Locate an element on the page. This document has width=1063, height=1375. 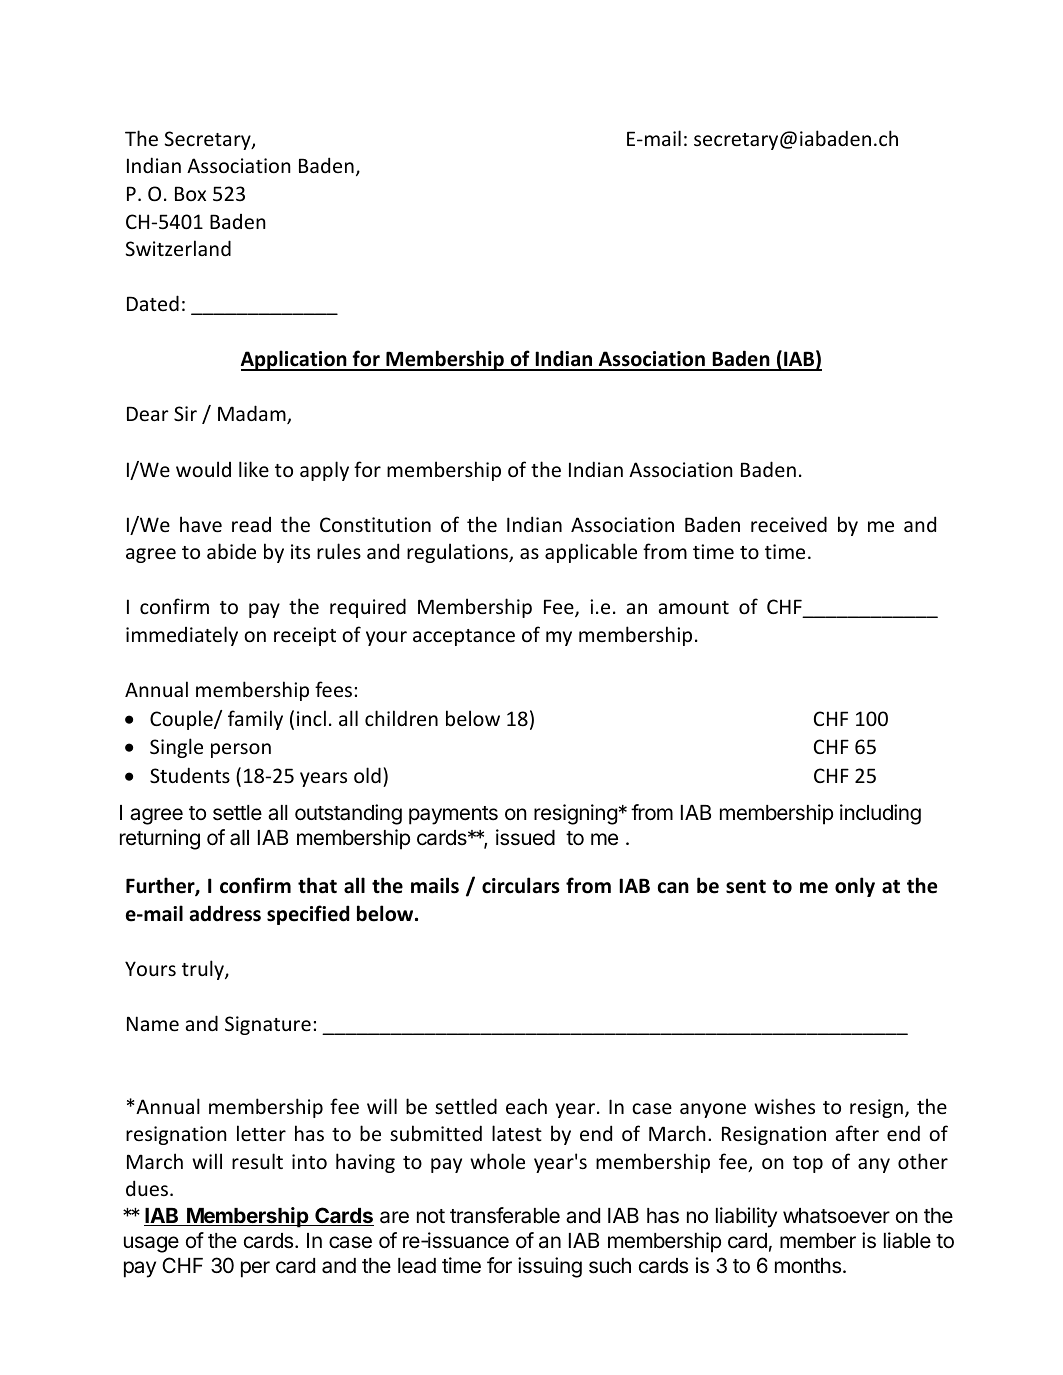
amount is located at coordinates (694, 608).
